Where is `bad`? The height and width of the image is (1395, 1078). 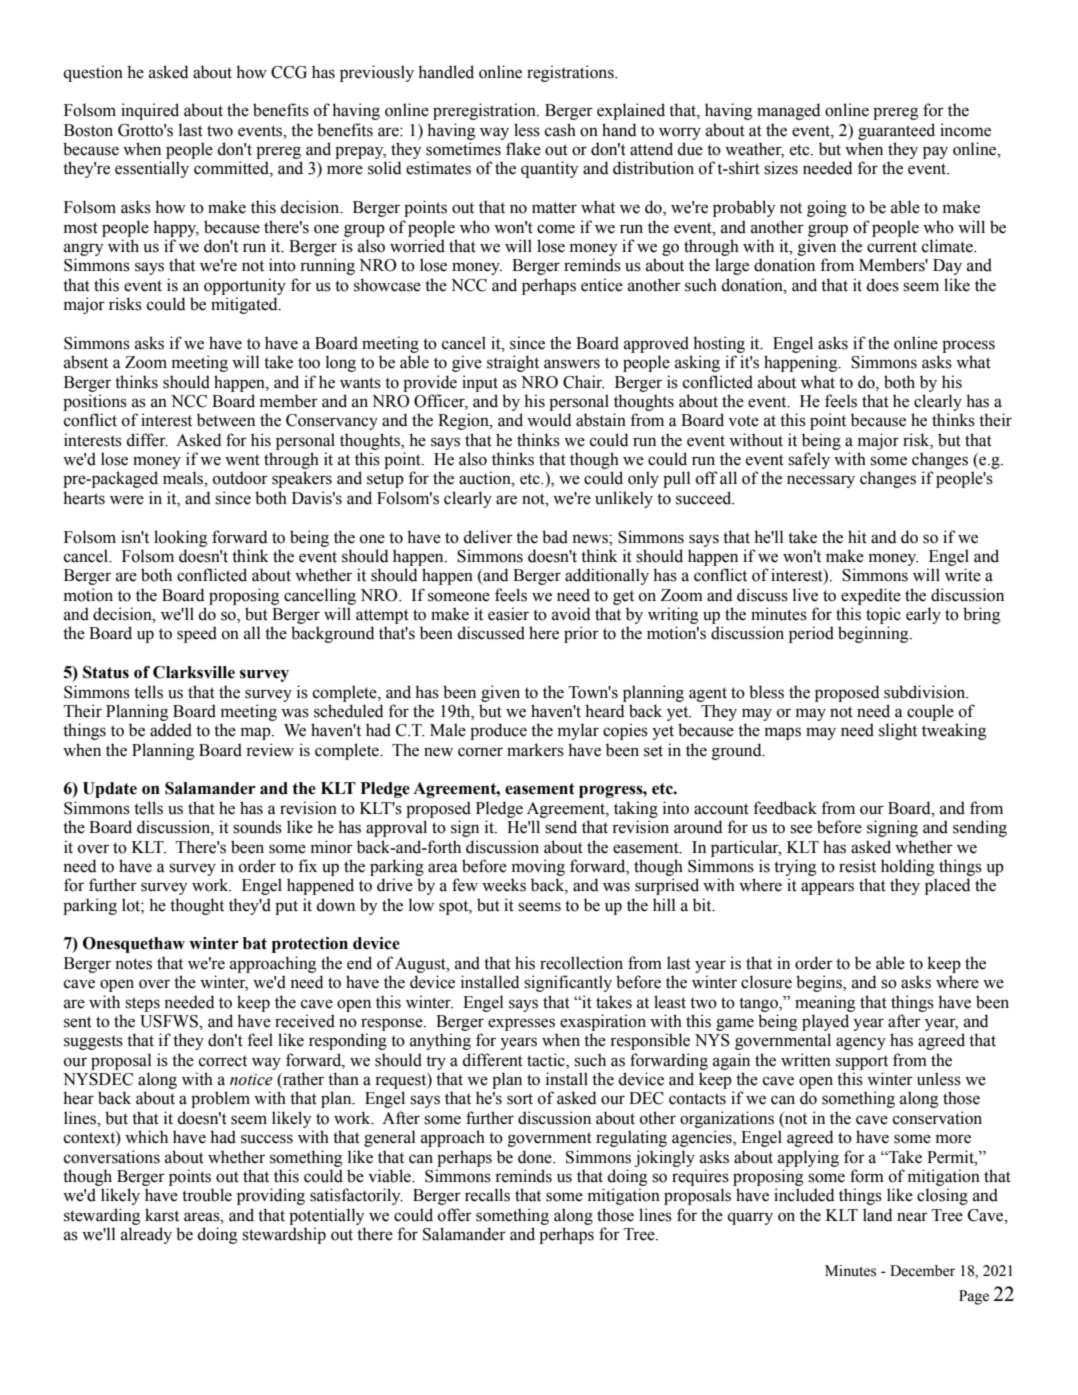
bad is located at coordinates (555, 537).
